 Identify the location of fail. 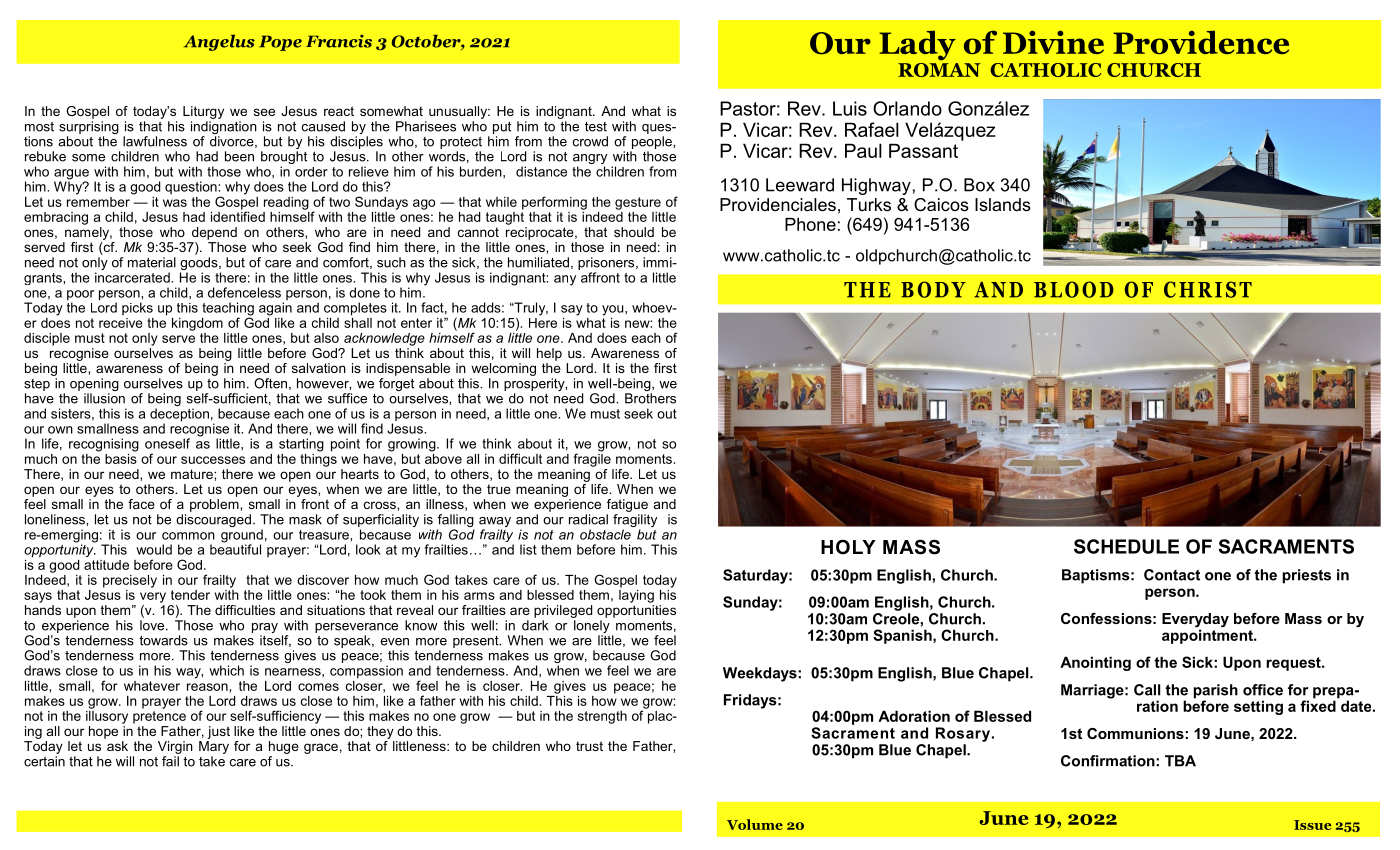
(171, 760).
